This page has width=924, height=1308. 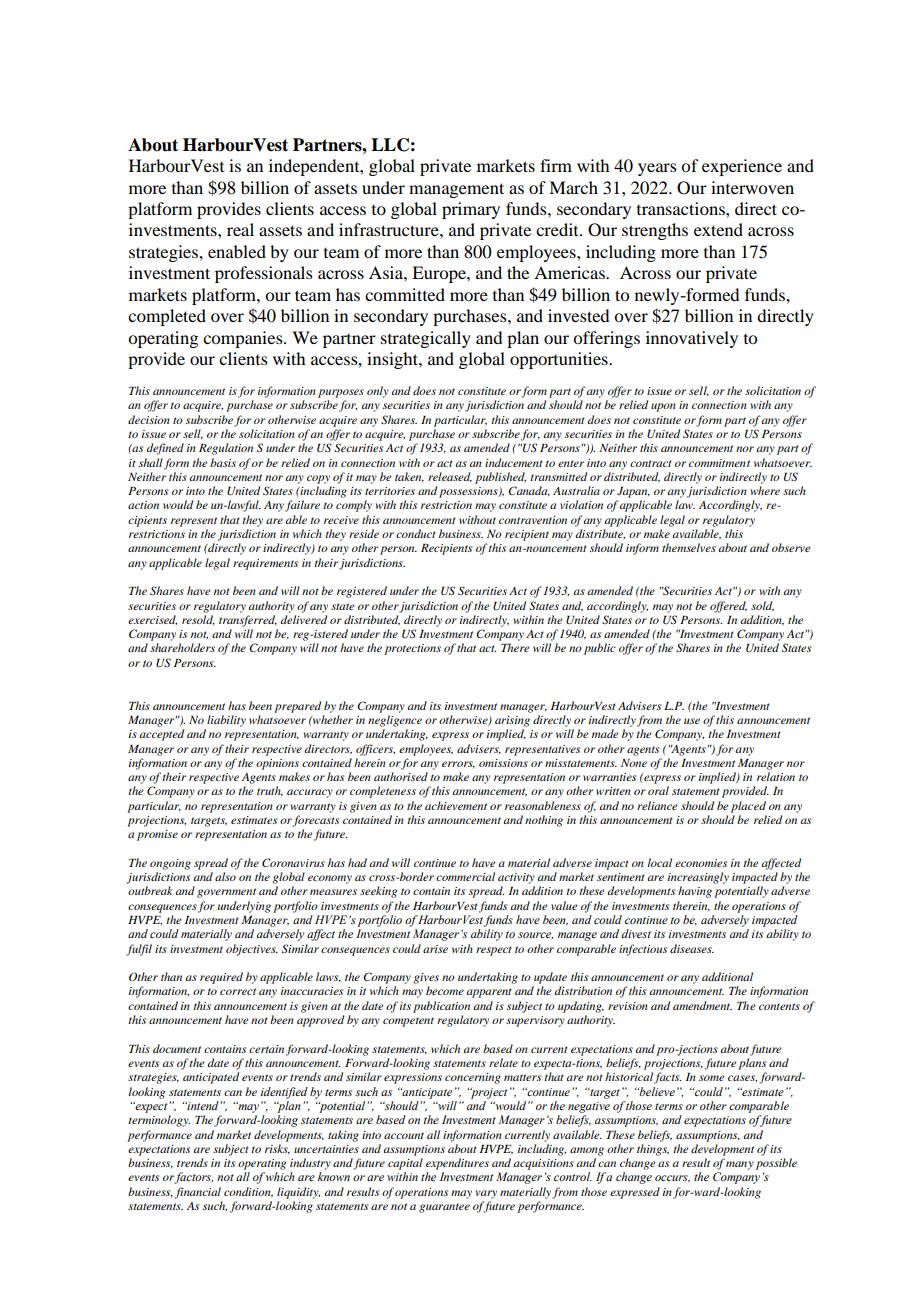 What do you see at coordinates (471, 210) in the page?
I see `primary` at bounding box center [471, 210].
